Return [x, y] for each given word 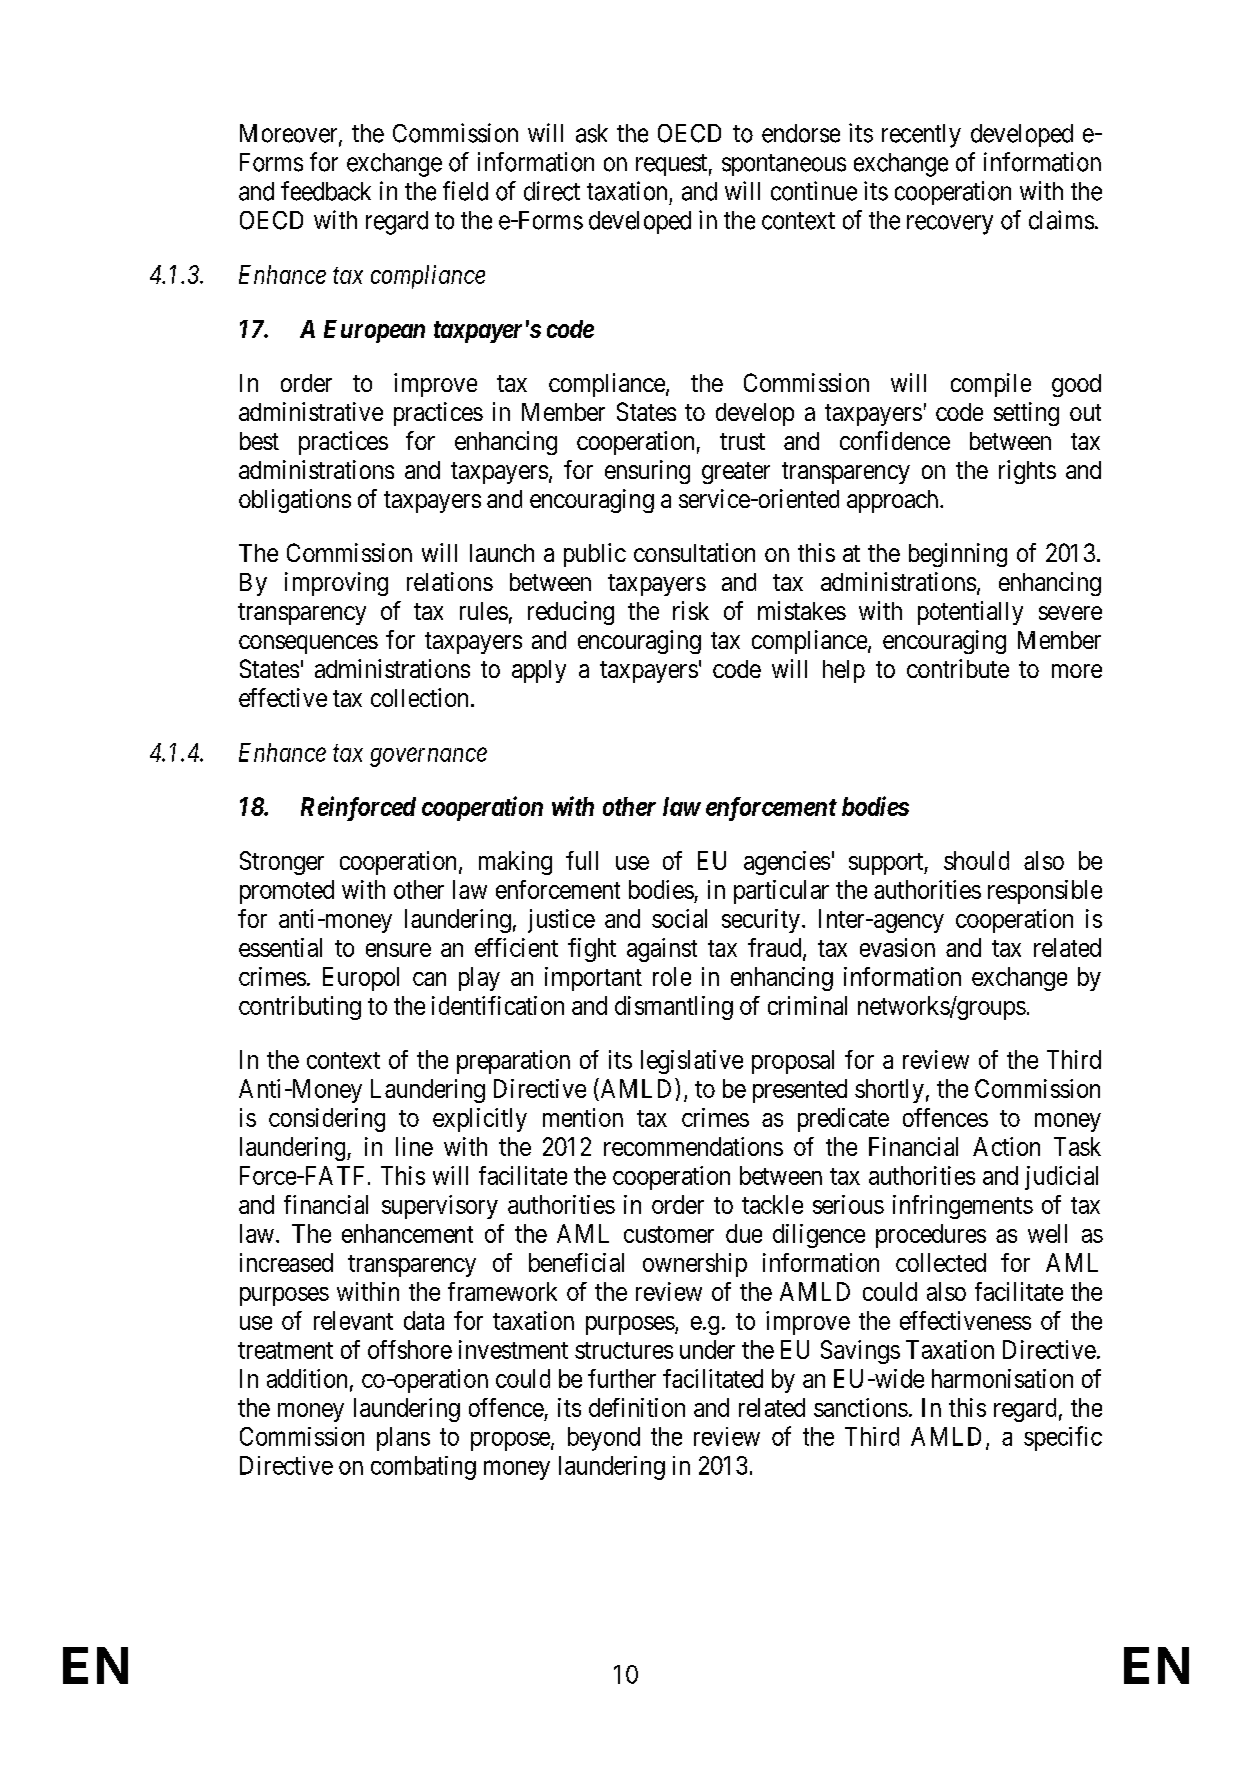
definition [637, 1407]
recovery [950, 225]
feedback [326, 191]
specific [1063, 1438]
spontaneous [784, 165]
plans [403, 1439]
